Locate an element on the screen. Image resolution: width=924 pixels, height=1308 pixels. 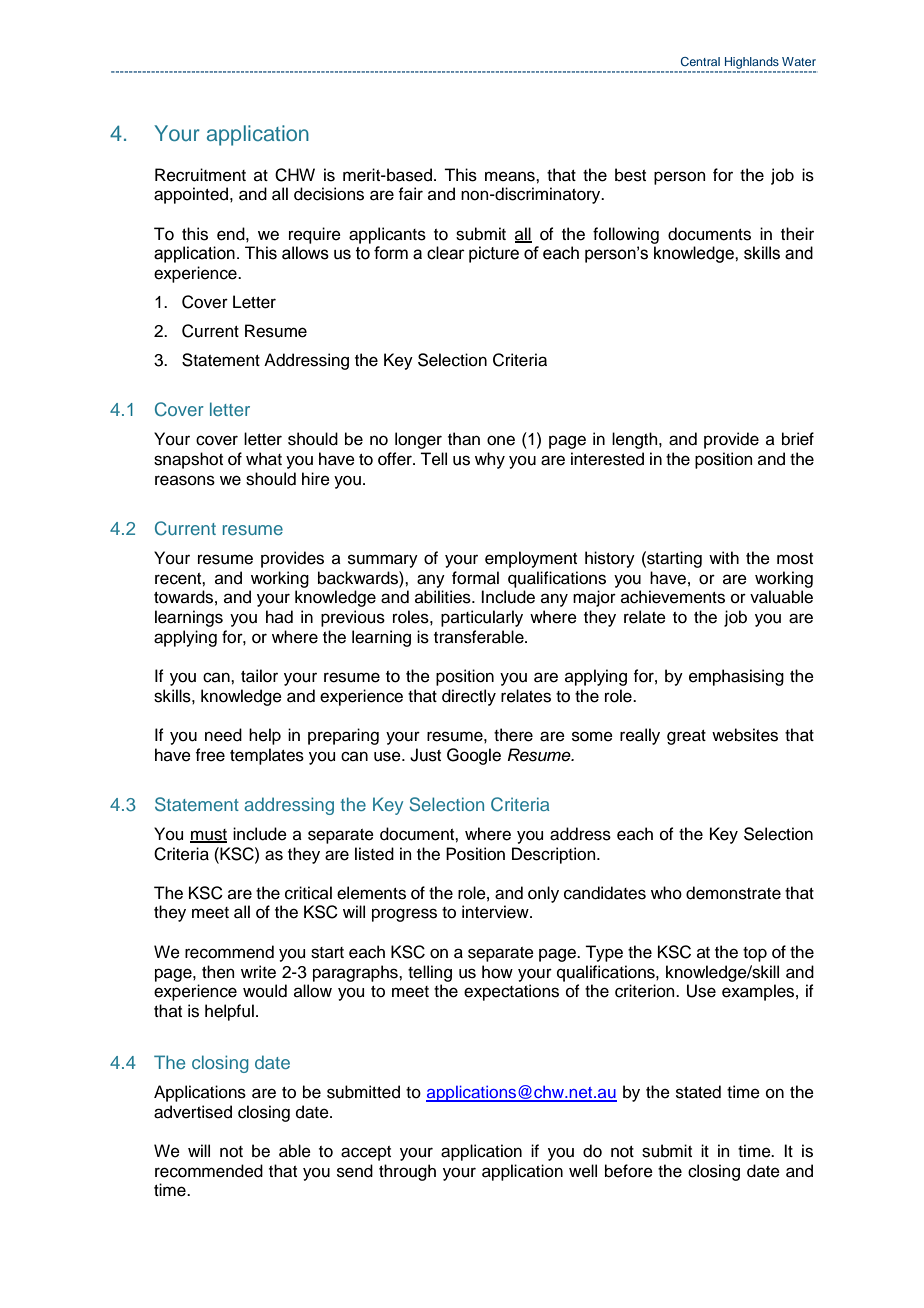
advertised is located at coordinates (193, 1112).
